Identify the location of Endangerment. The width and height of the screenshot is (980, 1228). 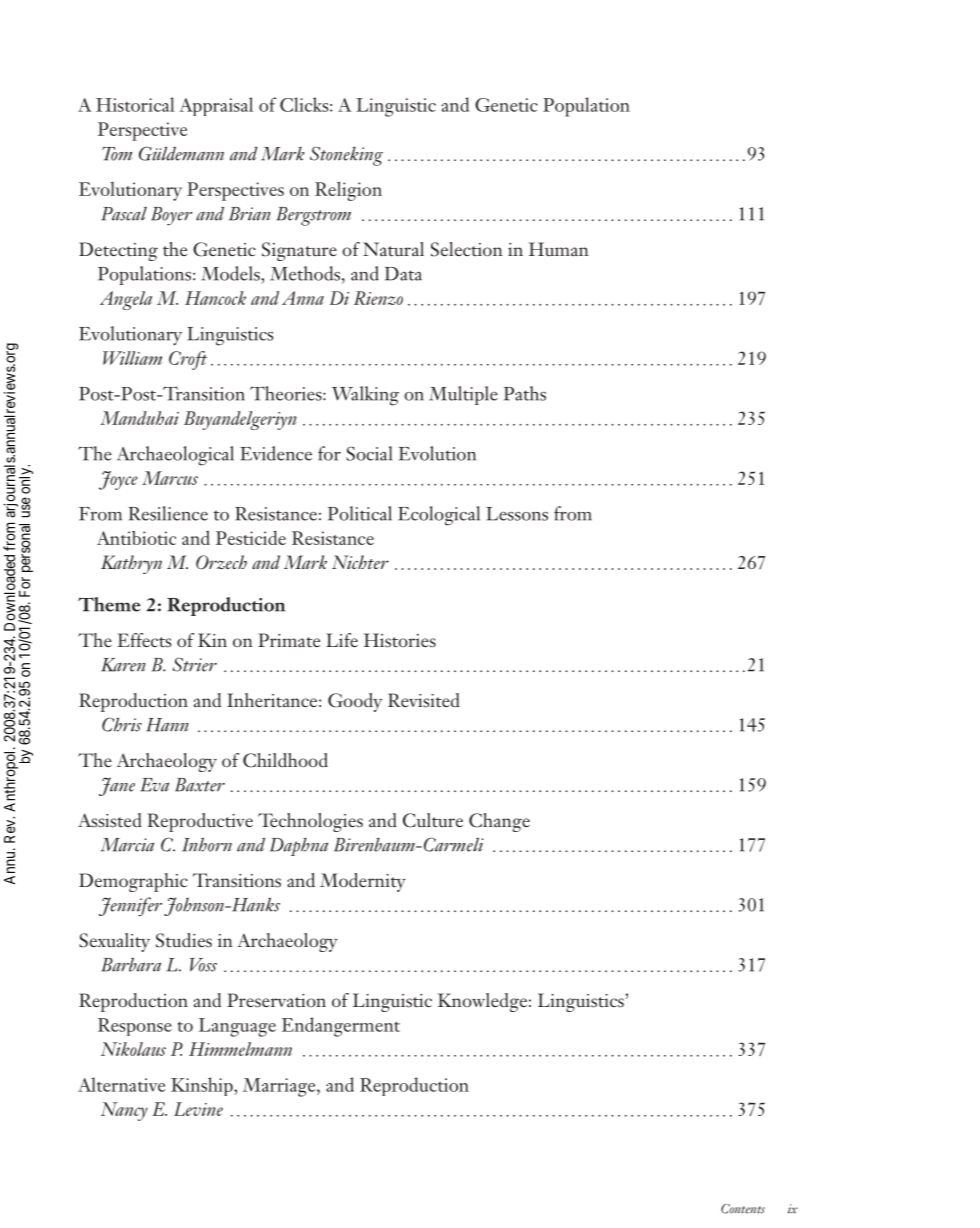
(341, 1027).
